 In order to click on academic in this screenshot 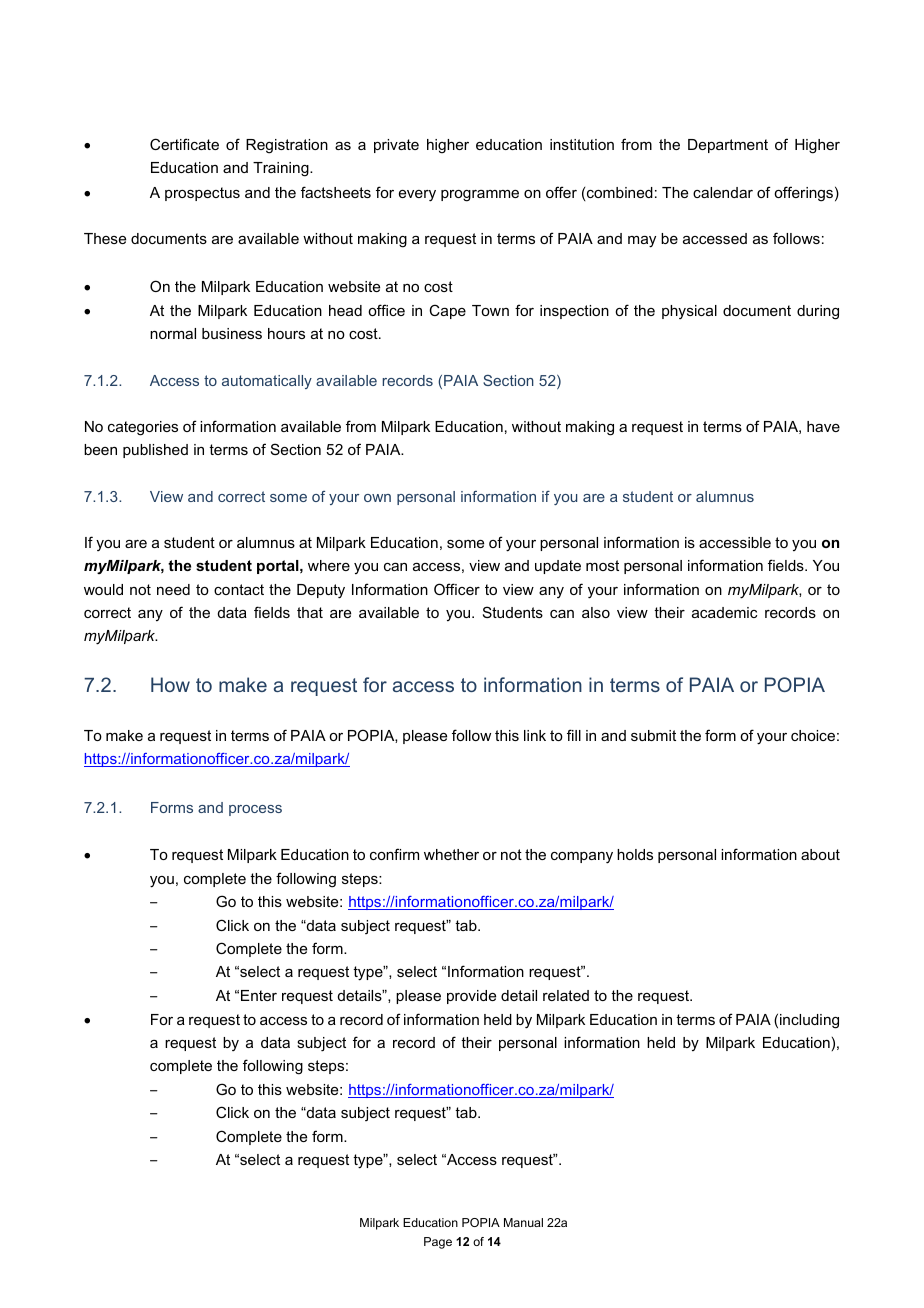, I will do `click(724, 612)`.
